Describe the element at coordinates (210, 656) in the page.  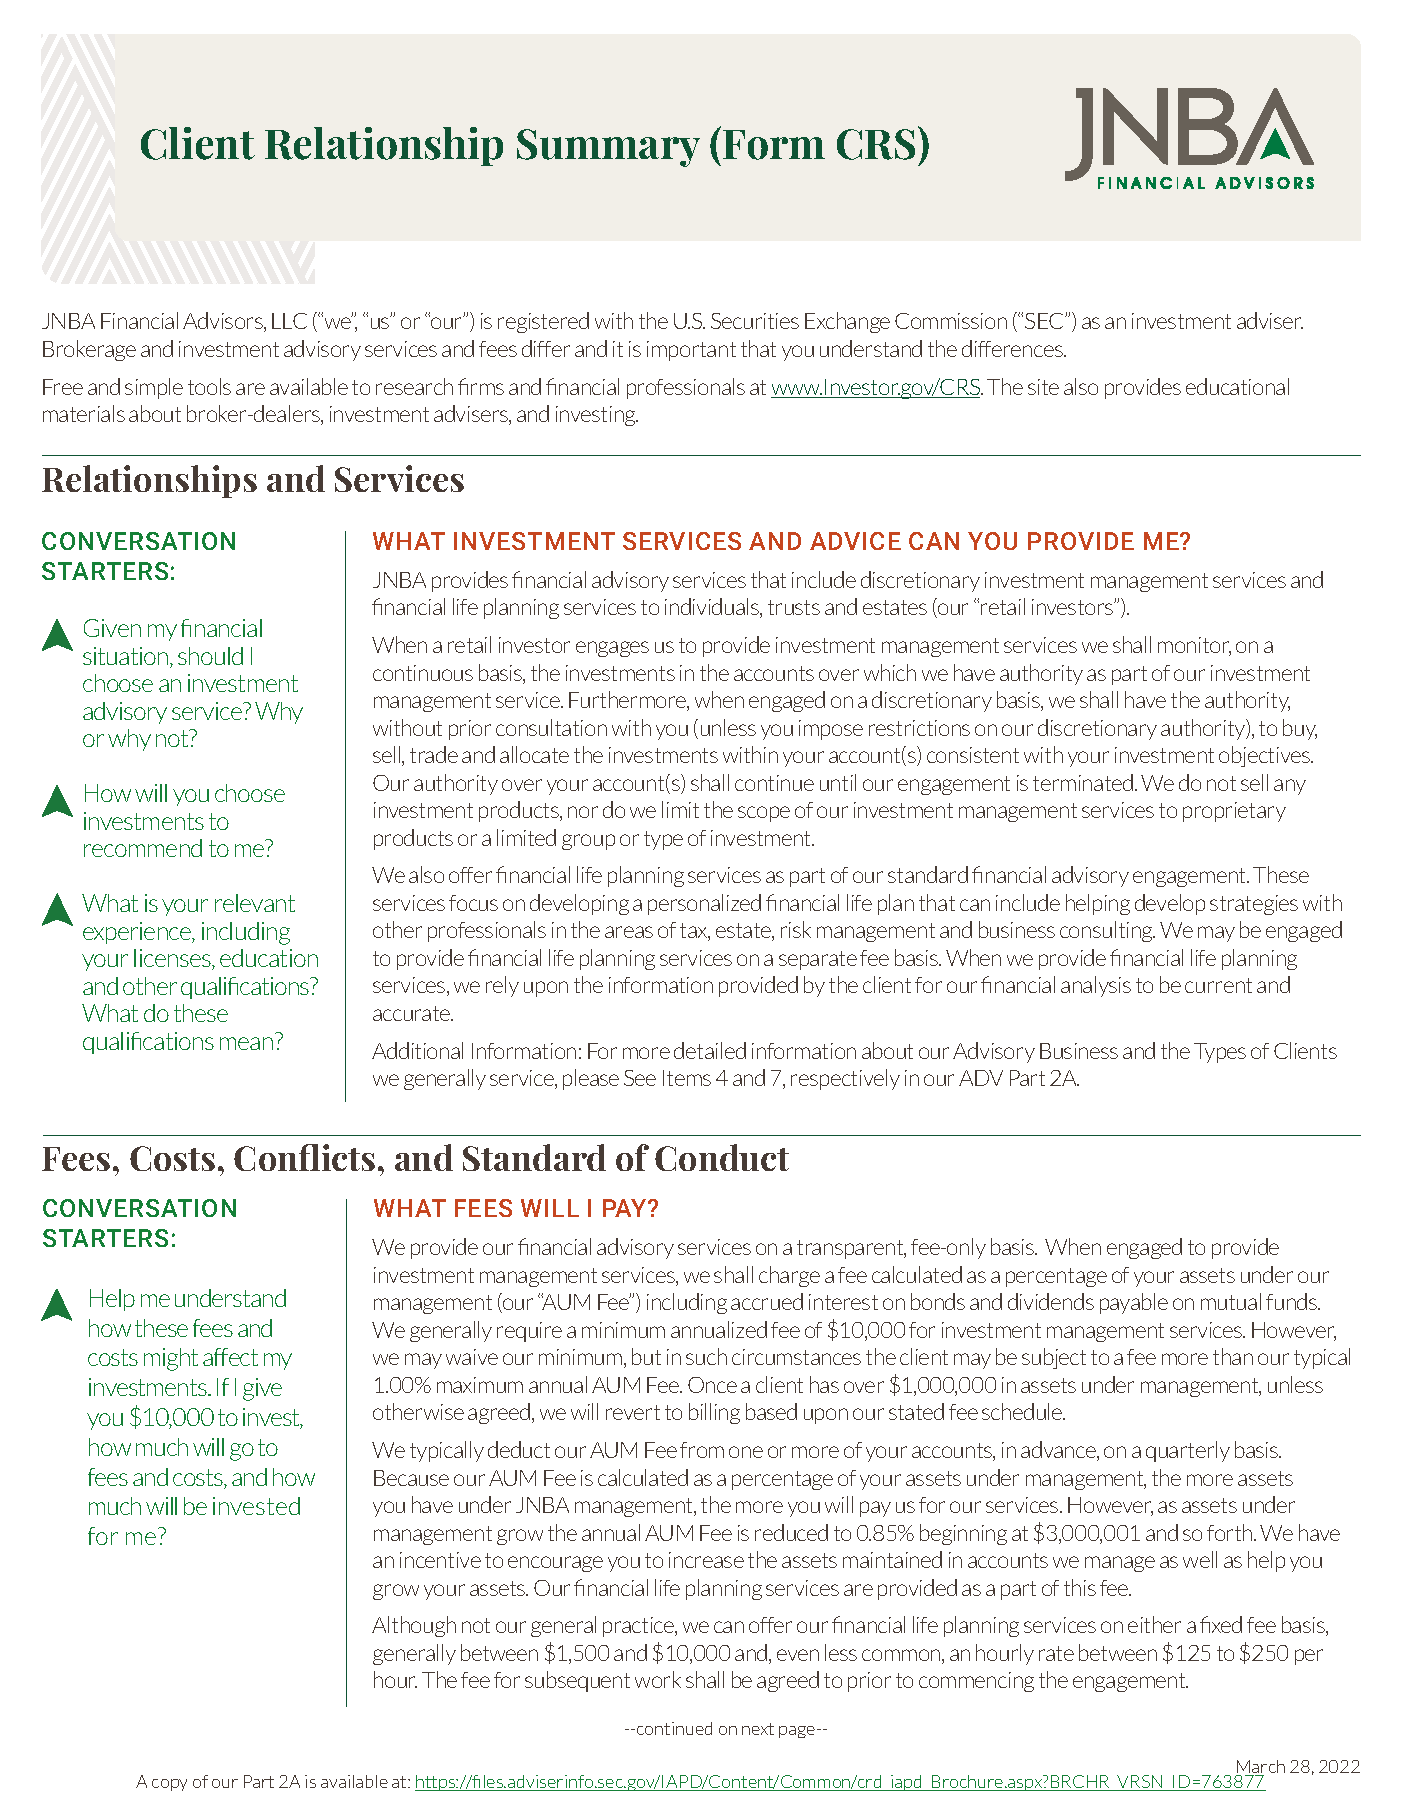
I see `should` at that location.
